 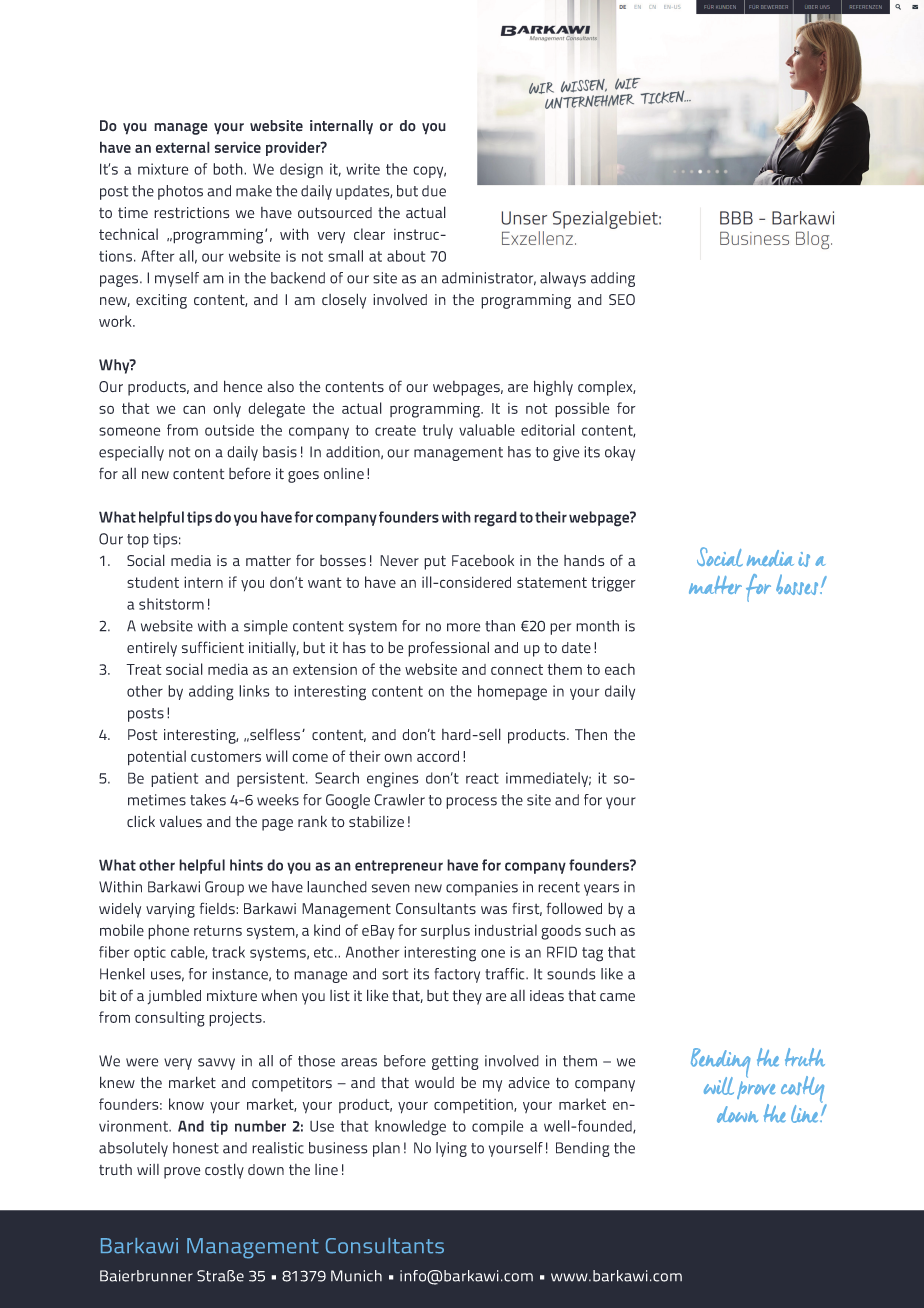 What do you see at coordinates (363, 169) in the screenshot?
I see `write` at bounding box center [363, 169].
